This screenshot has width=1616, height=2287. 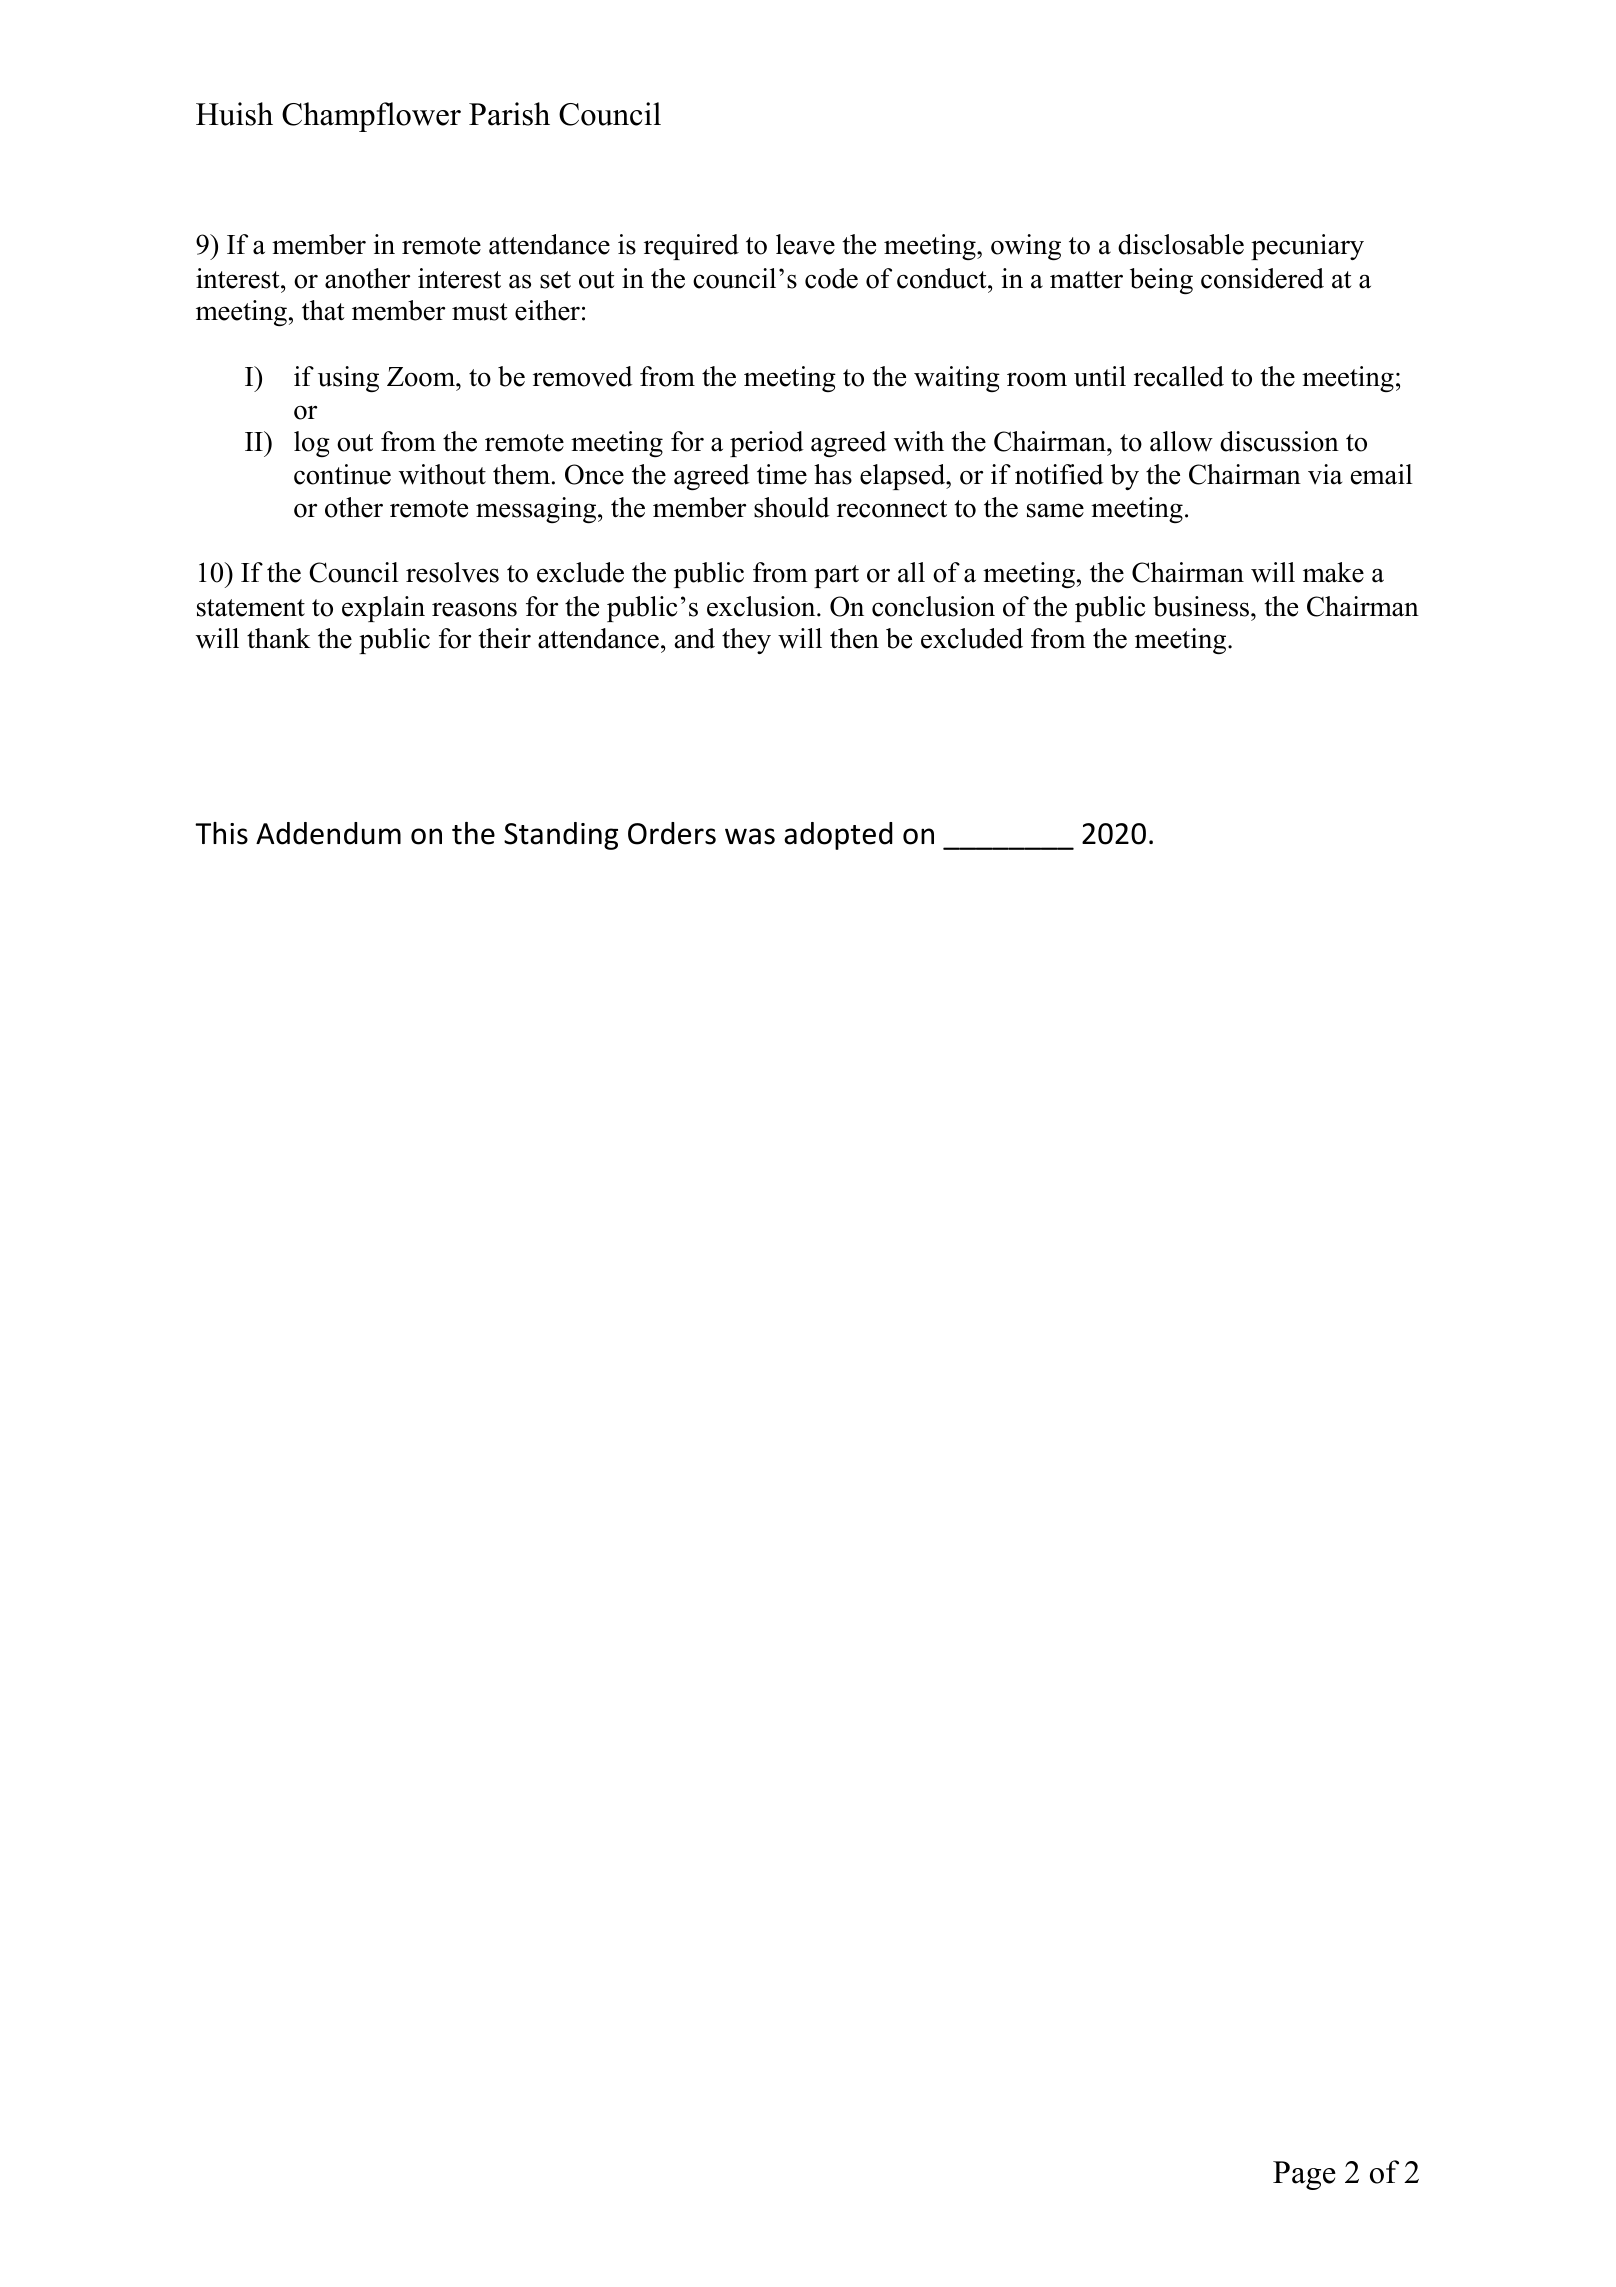 I want to click on Addendum, so click(x=328, y=833).
